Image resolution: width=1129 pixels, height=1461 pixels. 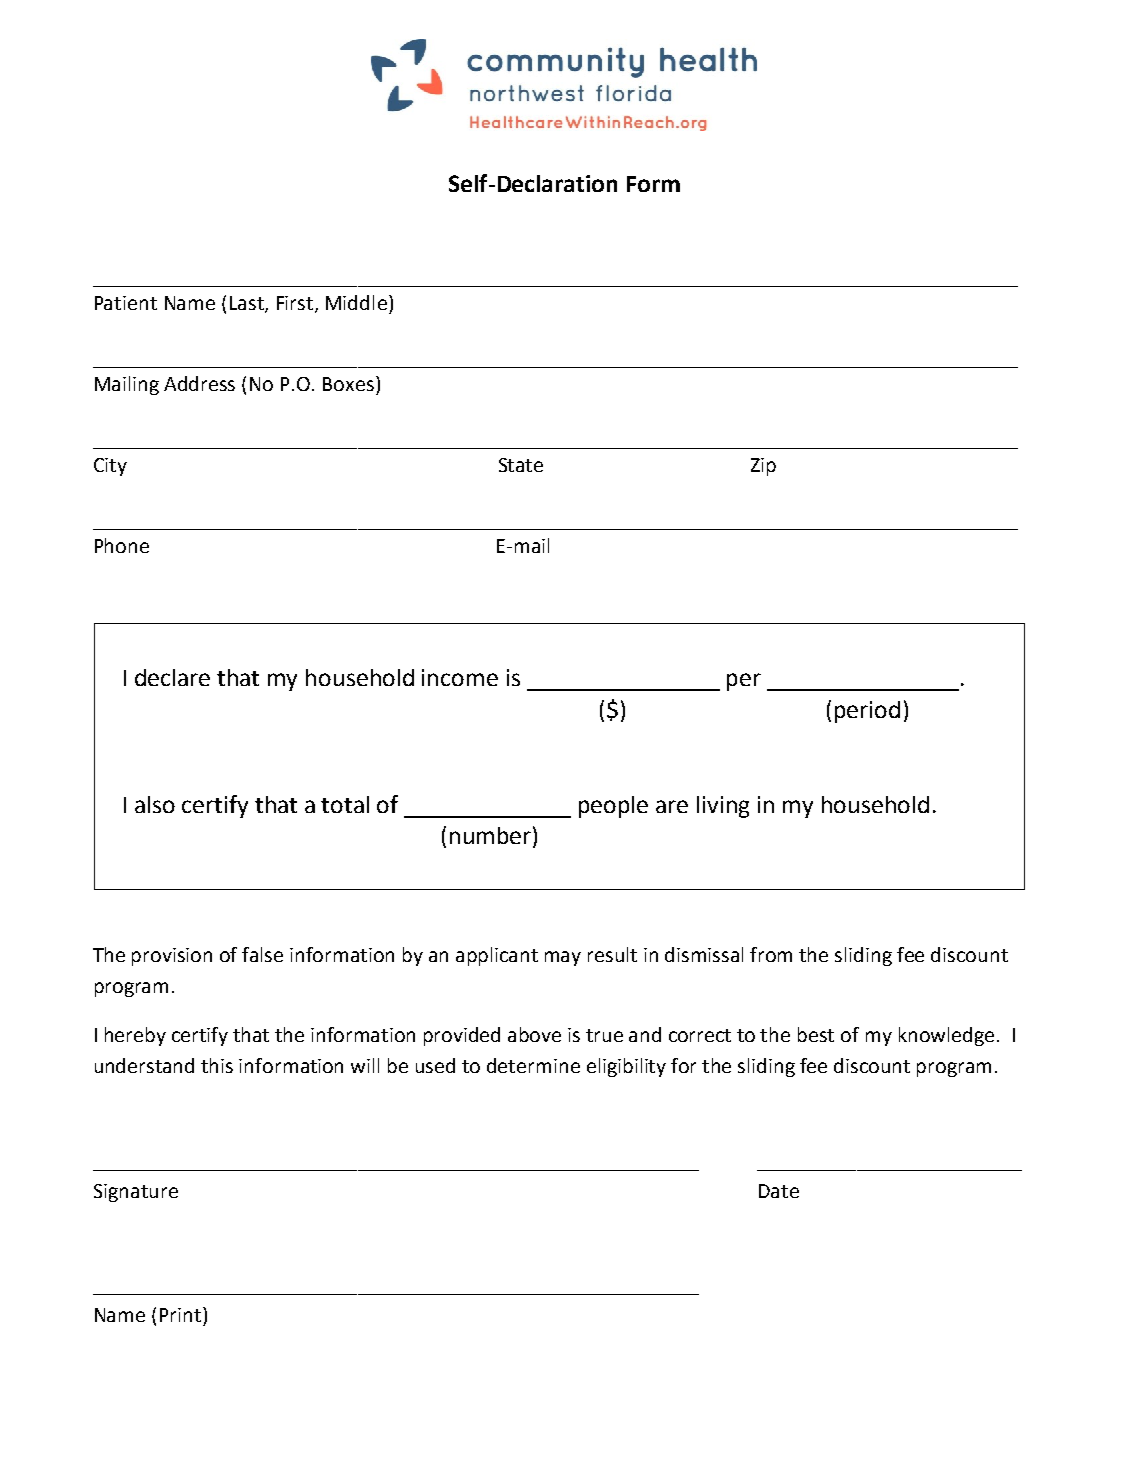 I want to click on Date, so click(x=779, y=1191).
